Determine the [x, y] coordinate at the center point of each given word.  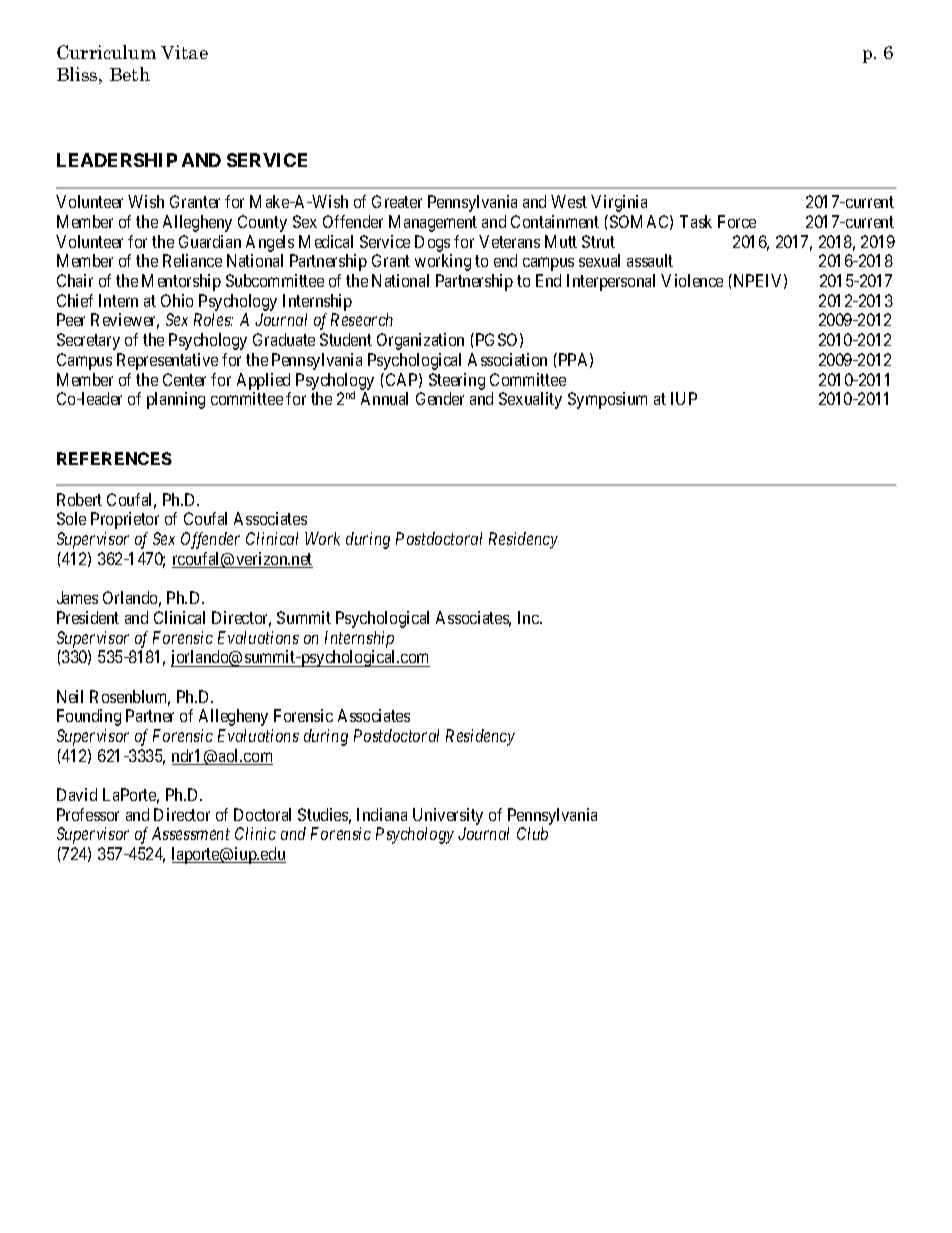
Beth [130, 74]
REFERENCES [114, 458]
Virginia [619, 203]
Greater [397, 201]
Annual [384, 398]
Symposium [607, 400]
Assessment [191, 833]
